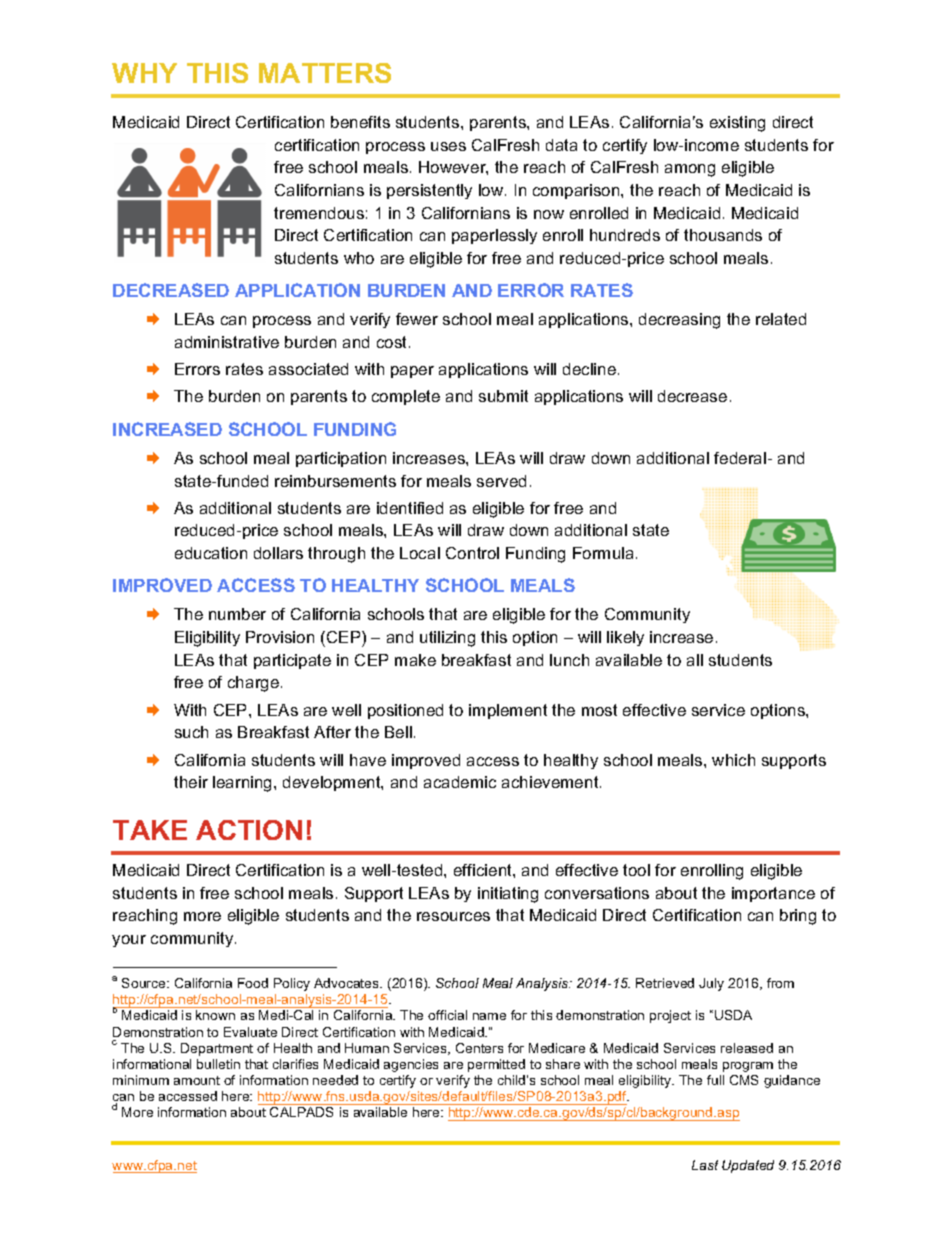 The width and height of the screenshot is (952, 1233). I want to click on amount, so click(197, 1080).
